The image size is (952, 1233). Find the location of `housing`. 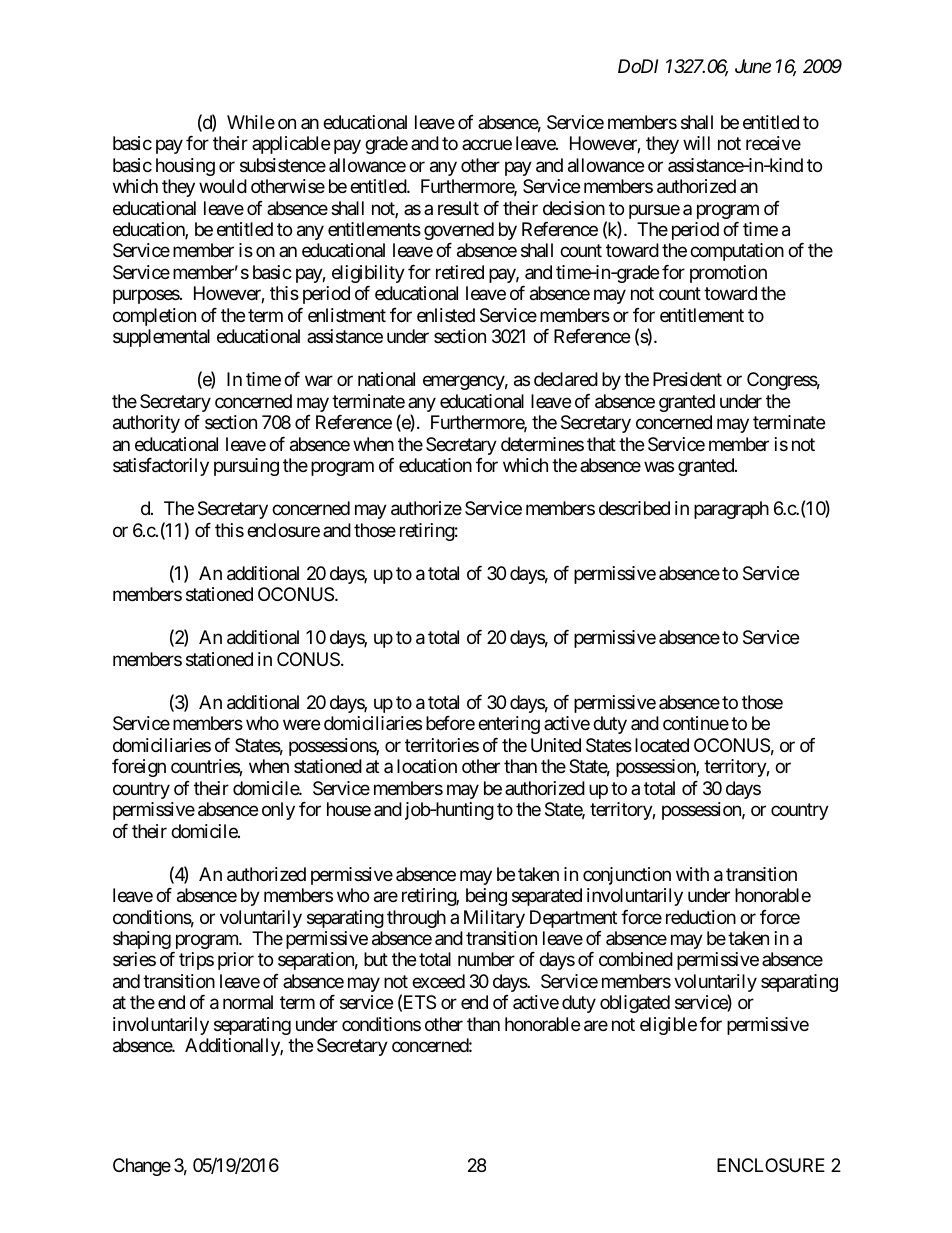

housing is located at coordinates (185, 167).
